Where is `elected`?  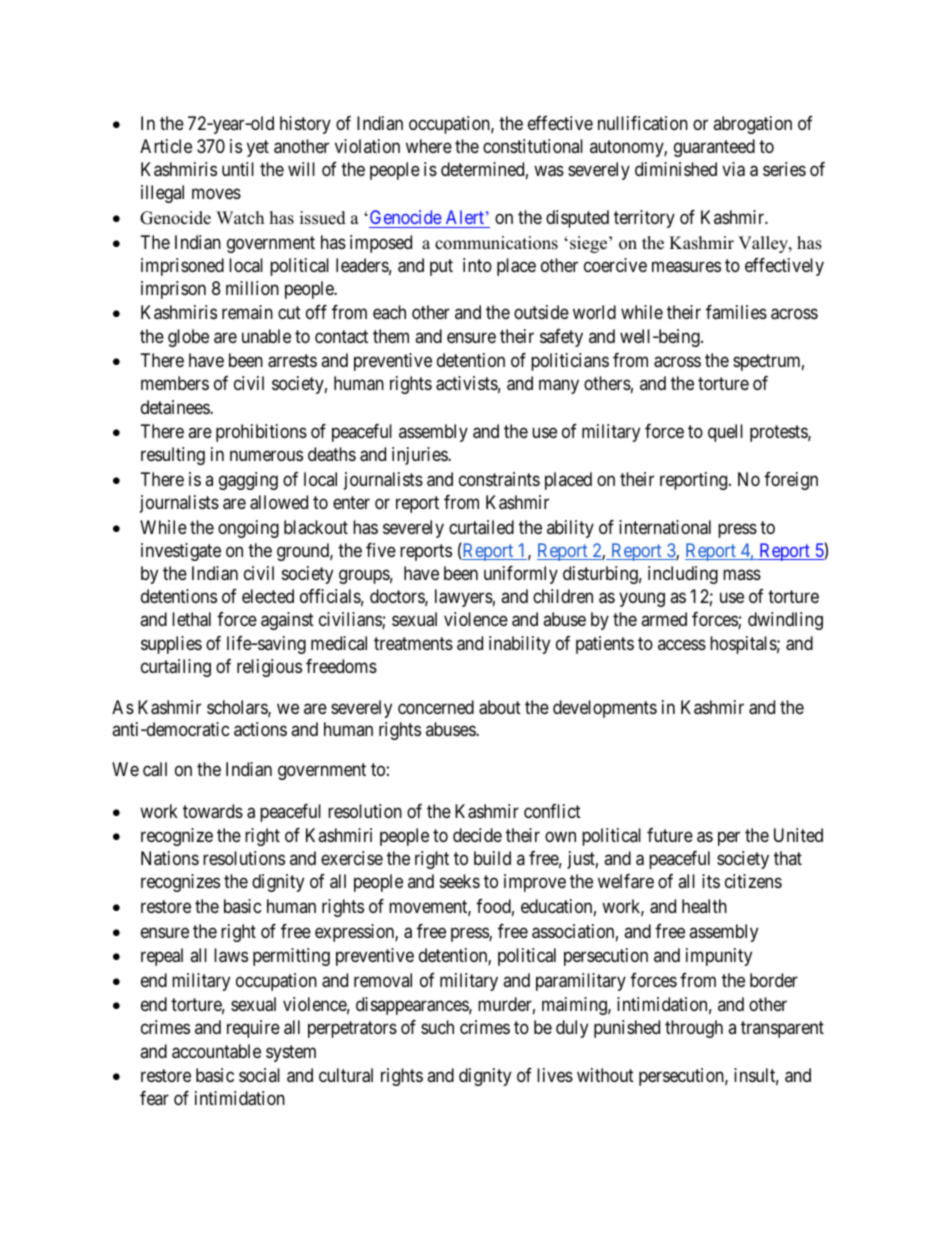 elected is located at coordinates (268, 596).
